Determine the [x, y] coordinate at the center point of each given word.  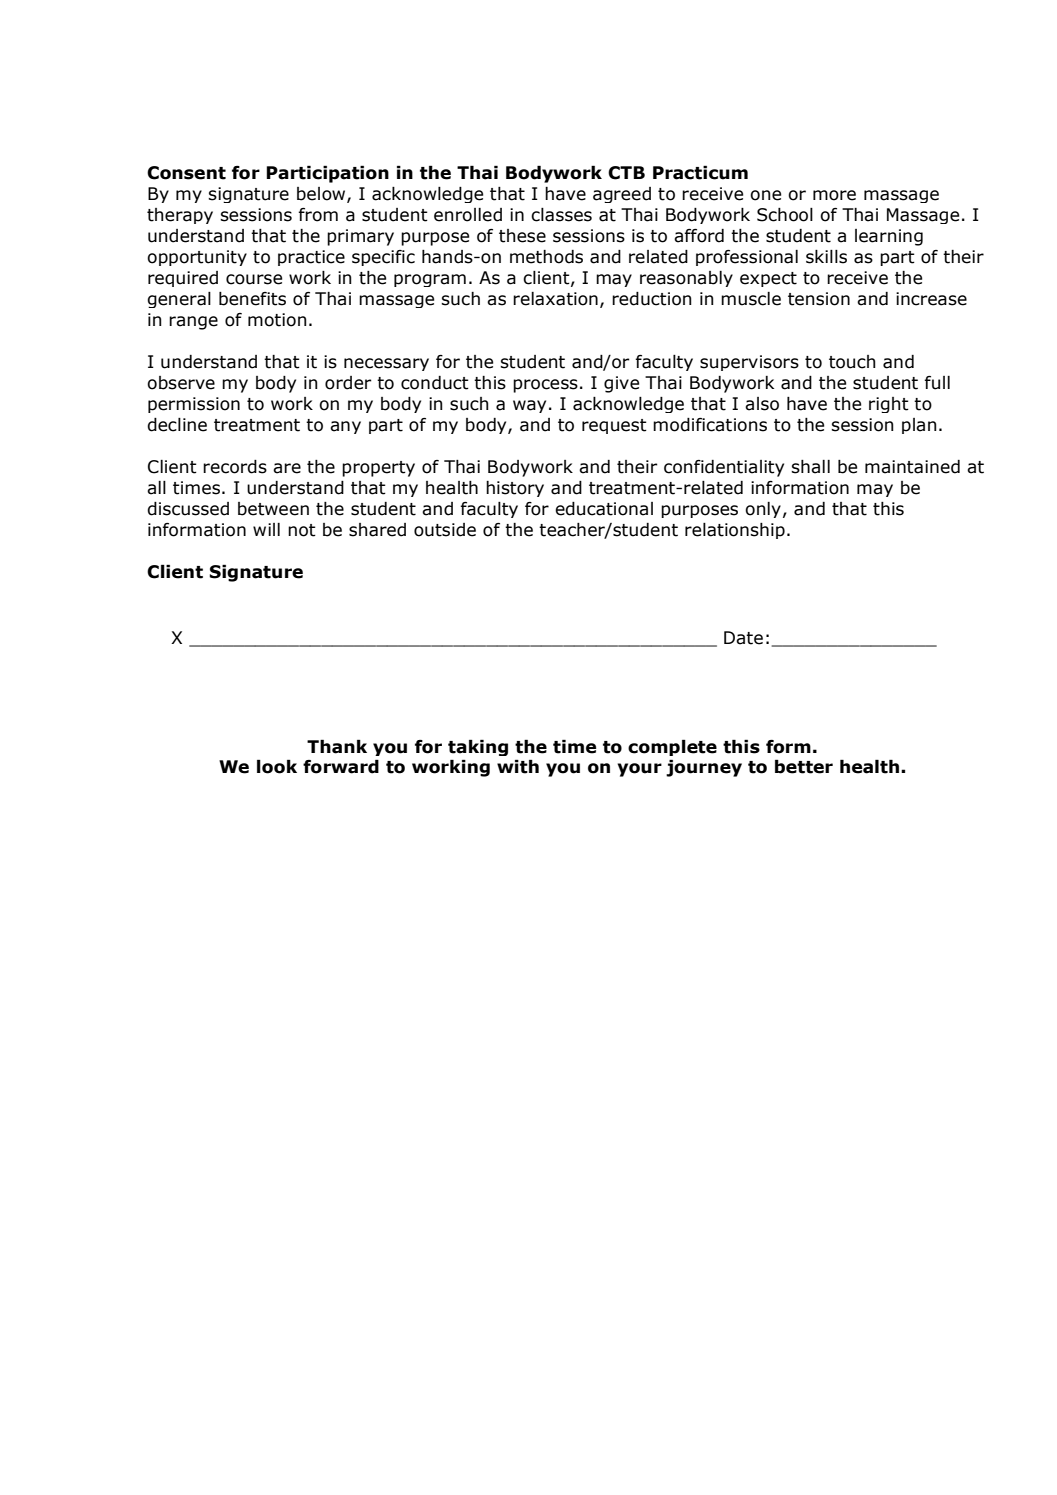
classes [561, 215]
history [515, 489]
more [834, 195]
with [518, 766]
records [235, 467]
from [318, 215]
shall [810, 467]
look [277, 766]
